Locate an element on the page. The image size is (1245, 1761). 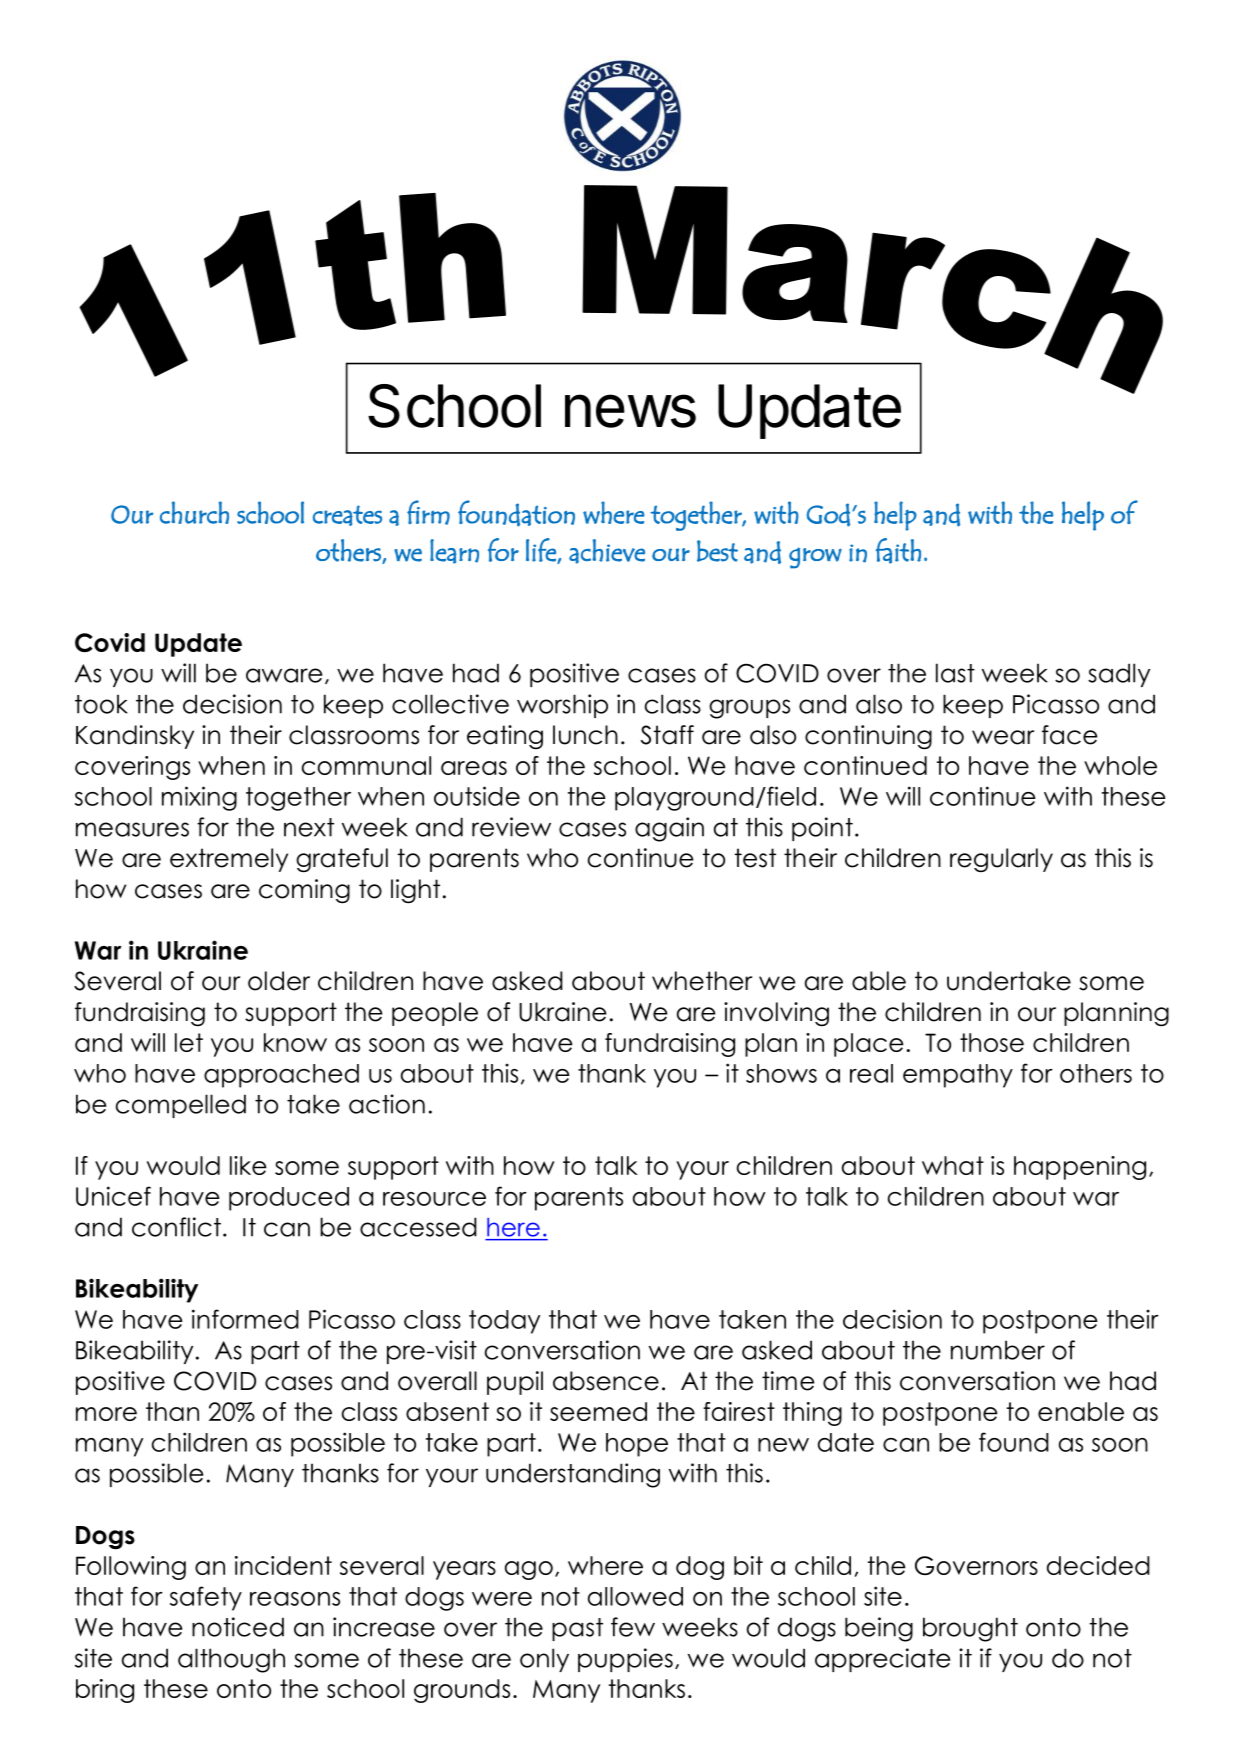
whether is located at coordinates (702, 981).
